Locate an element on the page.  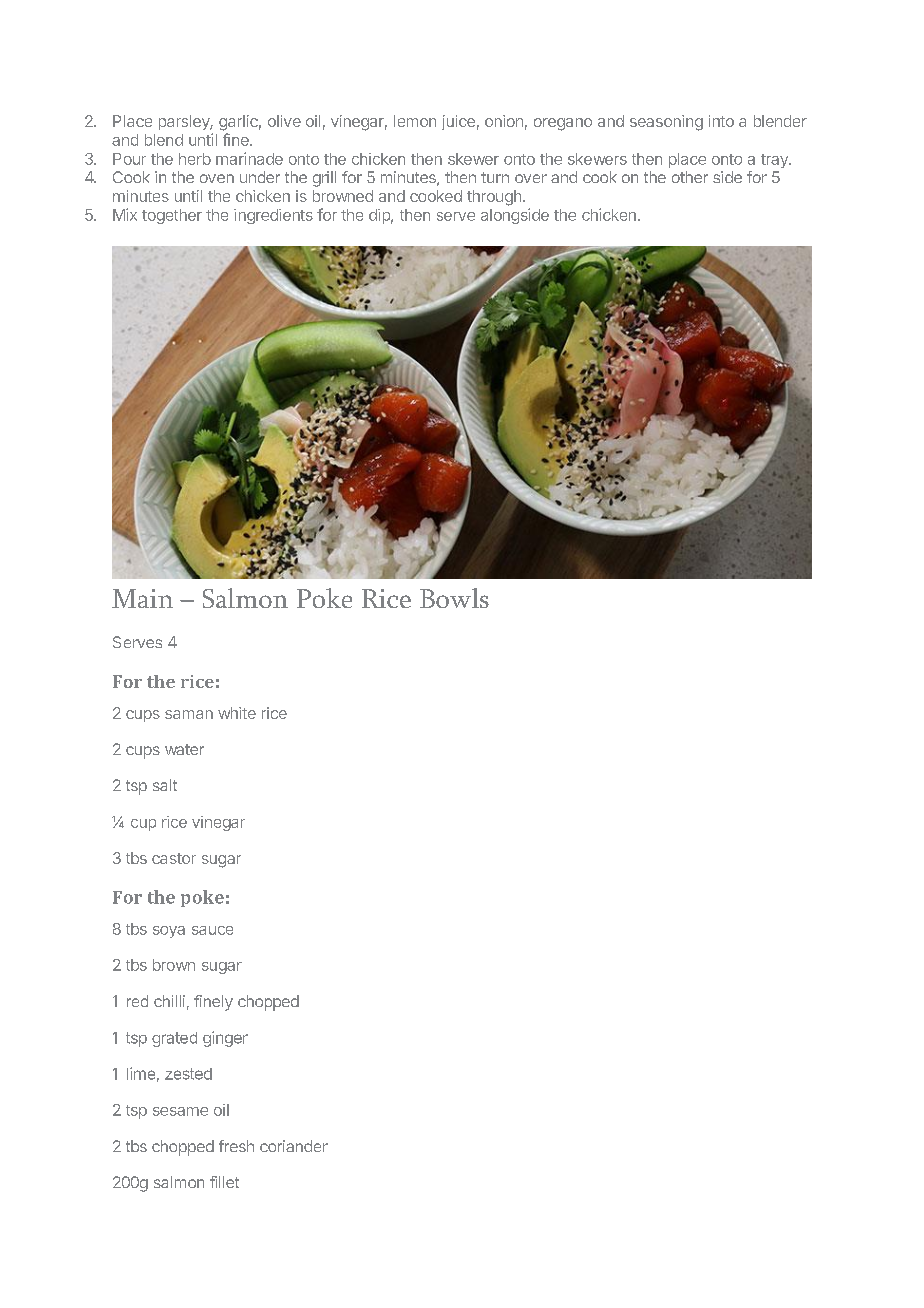
herb is located at coordinates (195, 159).
